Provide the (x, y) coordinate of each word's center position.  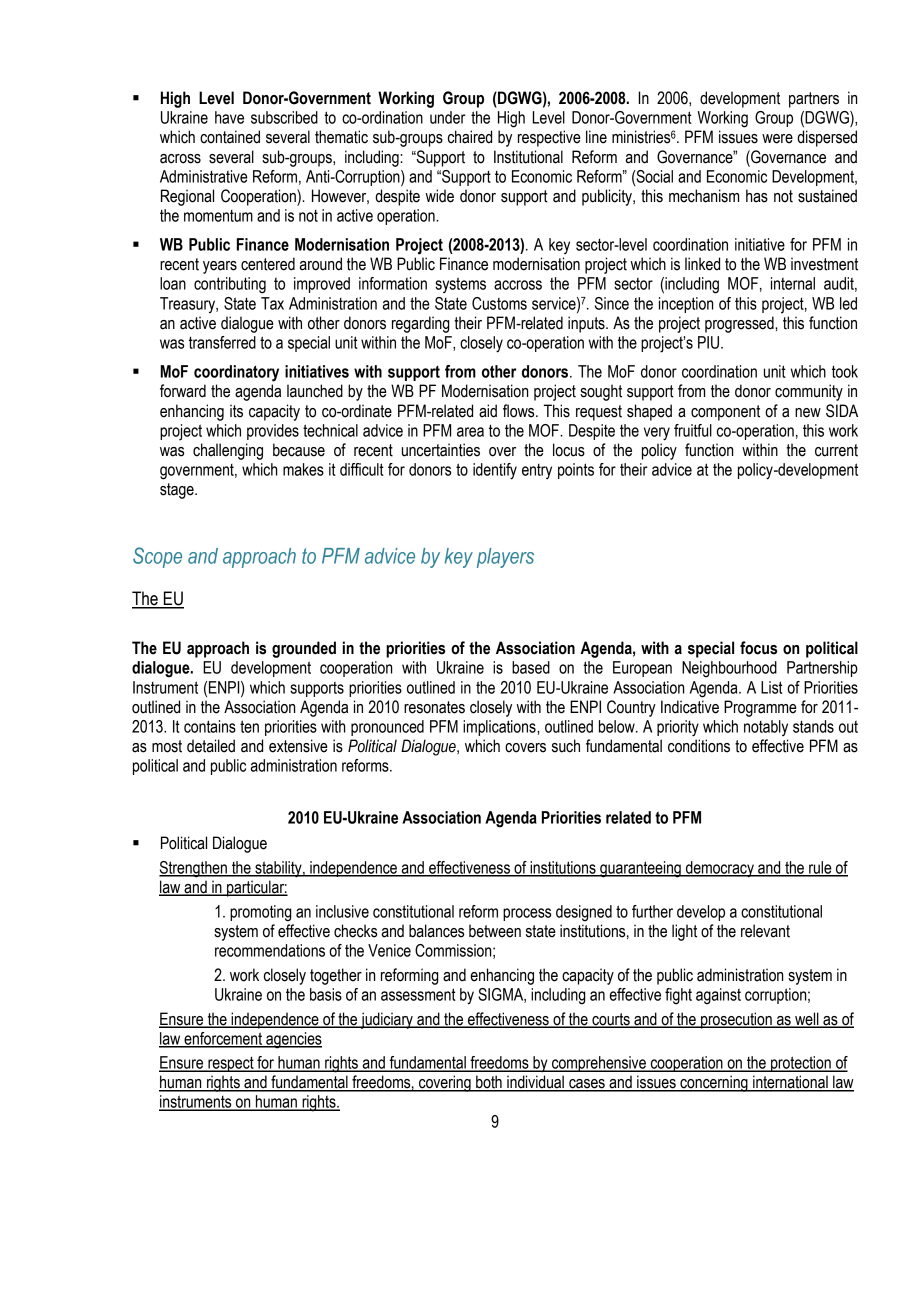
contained (230, 137)
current (836, 450)
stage (178, 491)
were (777, 139)
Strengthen (194, 869)
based (531, 667)
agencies (293, 1040)
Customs (499, 303)
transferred (222, 342)
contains (210, 726)
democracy (720, 869)
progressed (740, 324)
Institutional (528, 157)
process (527, 914)
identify (495, 471)
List (772, 687)
